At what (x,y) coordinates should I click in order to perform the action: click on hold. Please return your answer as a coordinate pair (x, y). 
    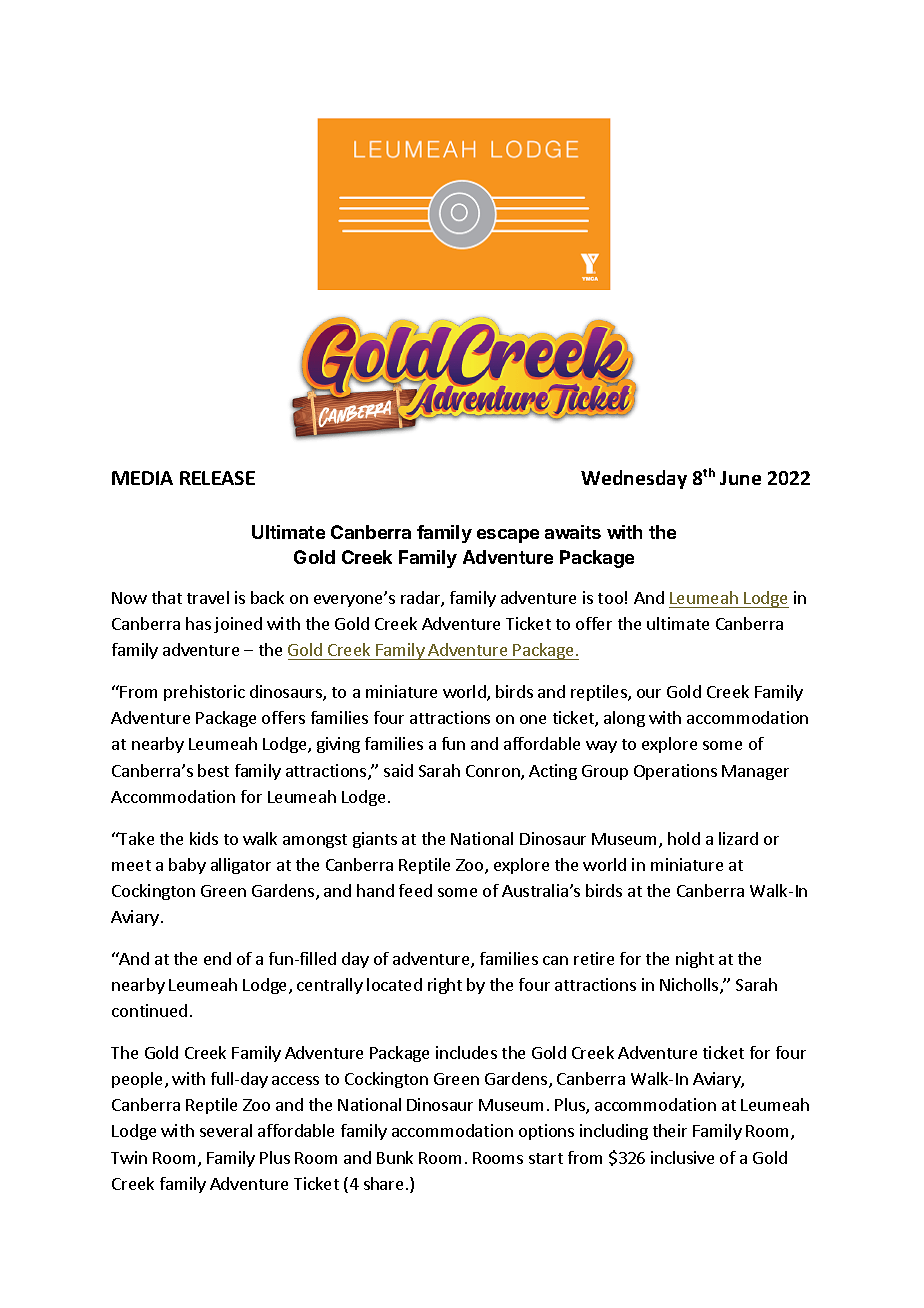
    Looking at the image, I should click on (684, 838).
